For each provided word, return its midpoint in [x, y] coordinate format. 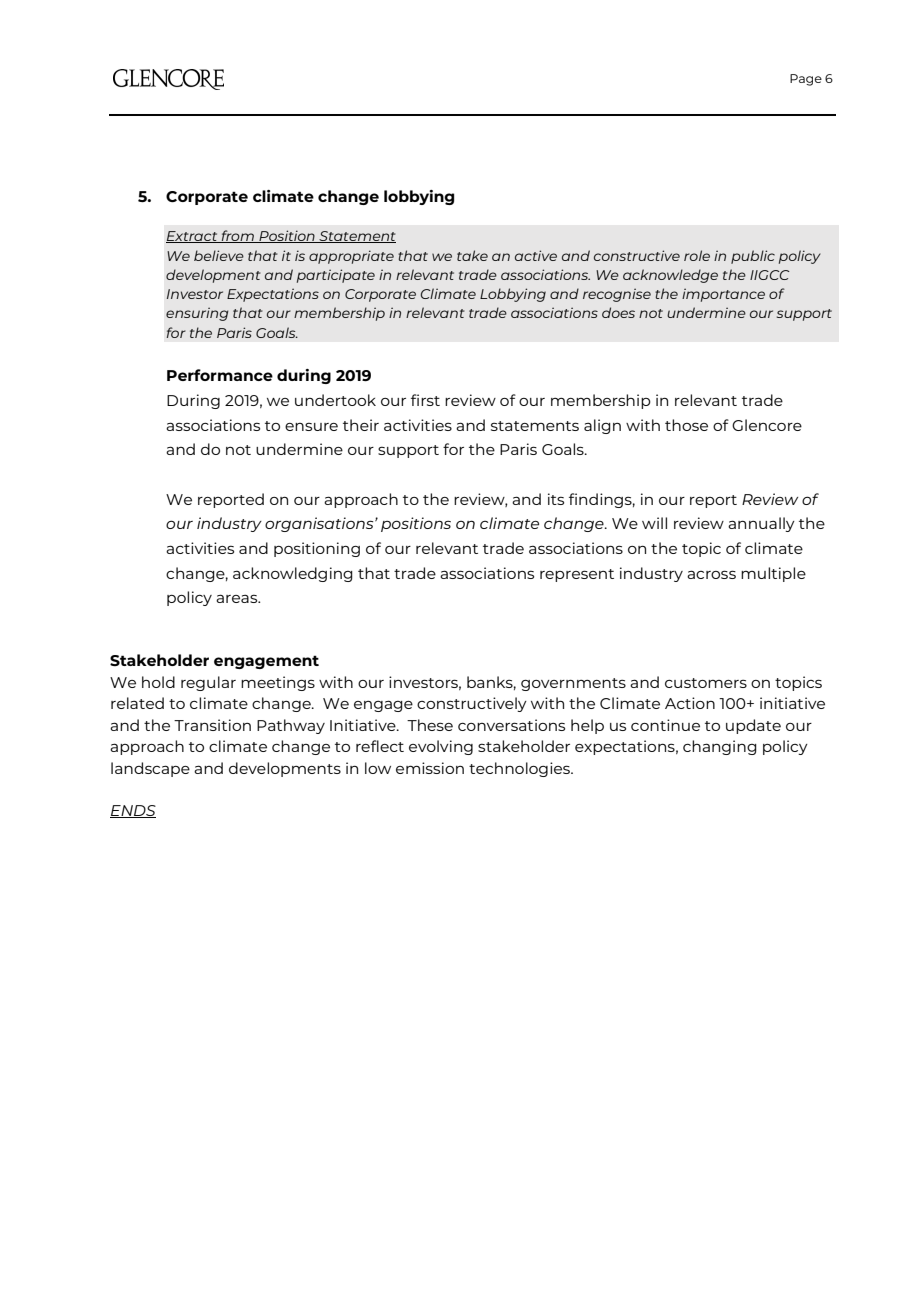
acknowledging [293, 574]
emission [430, 768]
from [237, 236]
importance [723, 295]
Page [806, 80]
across [711, 574]
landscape [150, 769]
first [425, 400]
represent [577, 575]
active [536, 255]
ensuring [197, 314]
